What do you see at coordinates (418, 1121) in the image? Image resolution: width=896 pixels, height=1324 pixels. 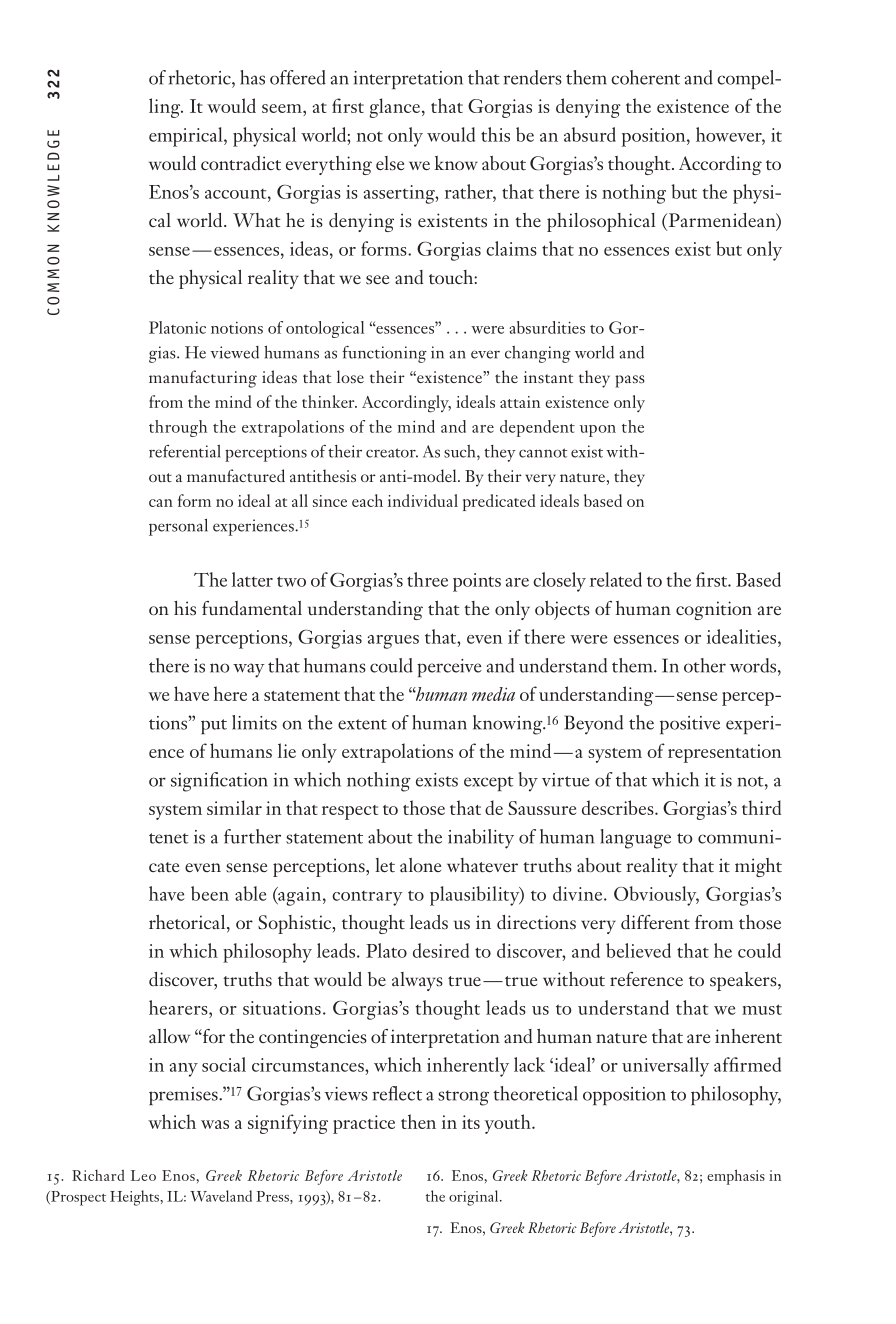 I see `then` at bounding box center [418, 1121].
